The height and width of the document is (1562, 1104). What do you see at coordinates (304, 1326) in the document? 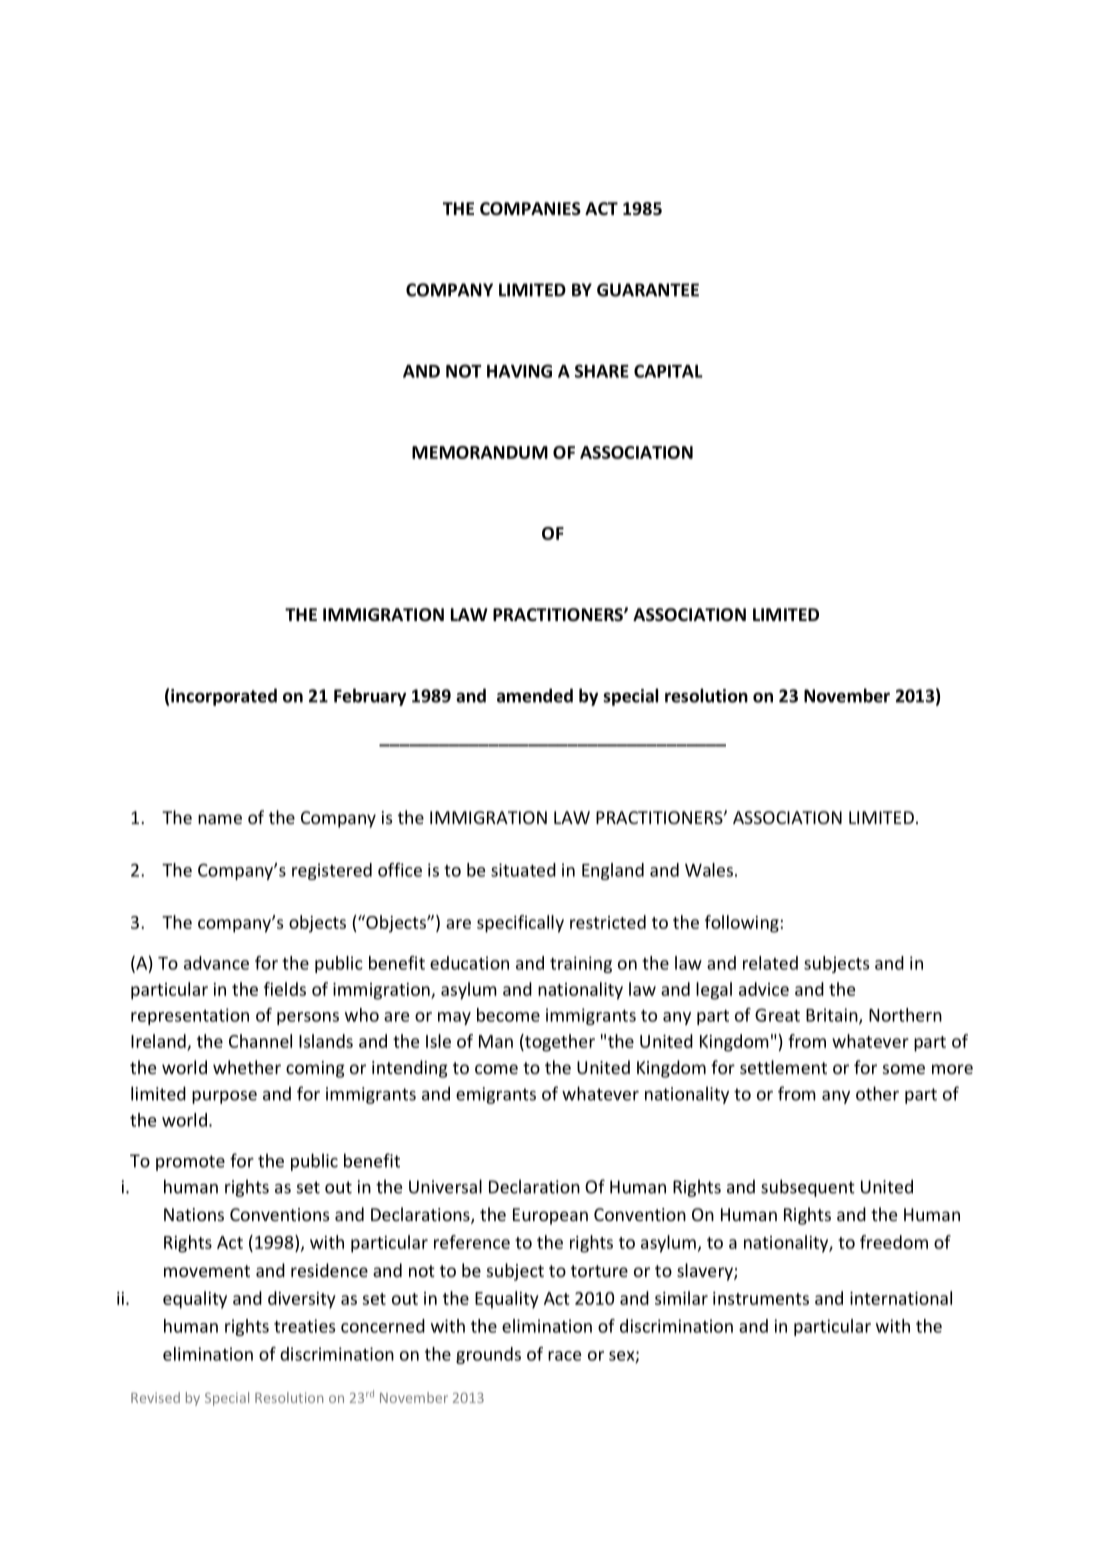
I see `treaties` at bounding box center [304, 1326].
